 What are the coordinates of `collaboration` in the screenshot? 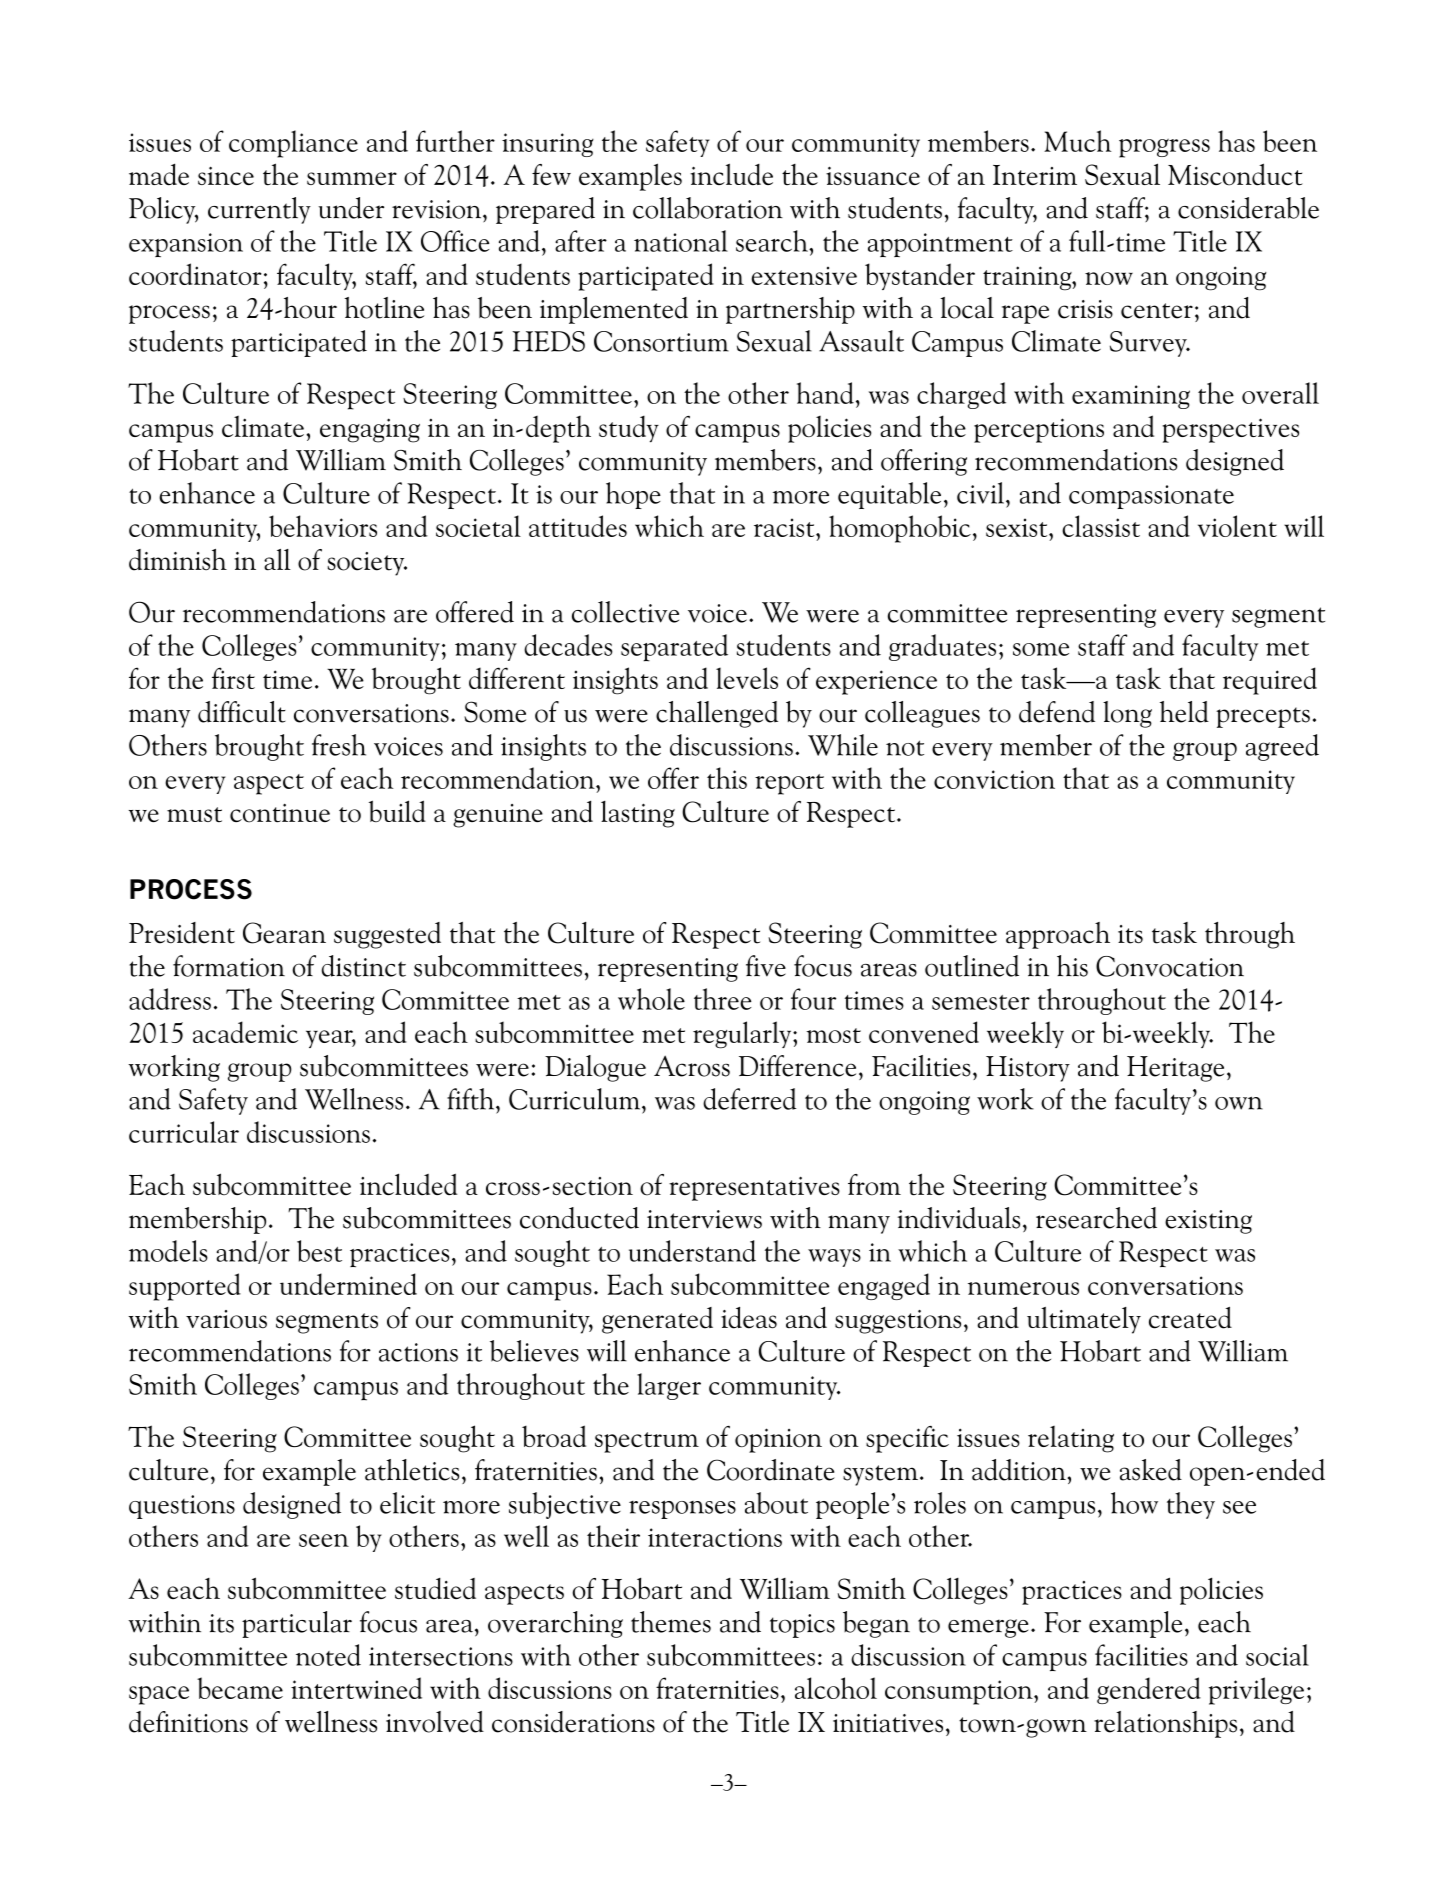 It's located at (708, 208).
